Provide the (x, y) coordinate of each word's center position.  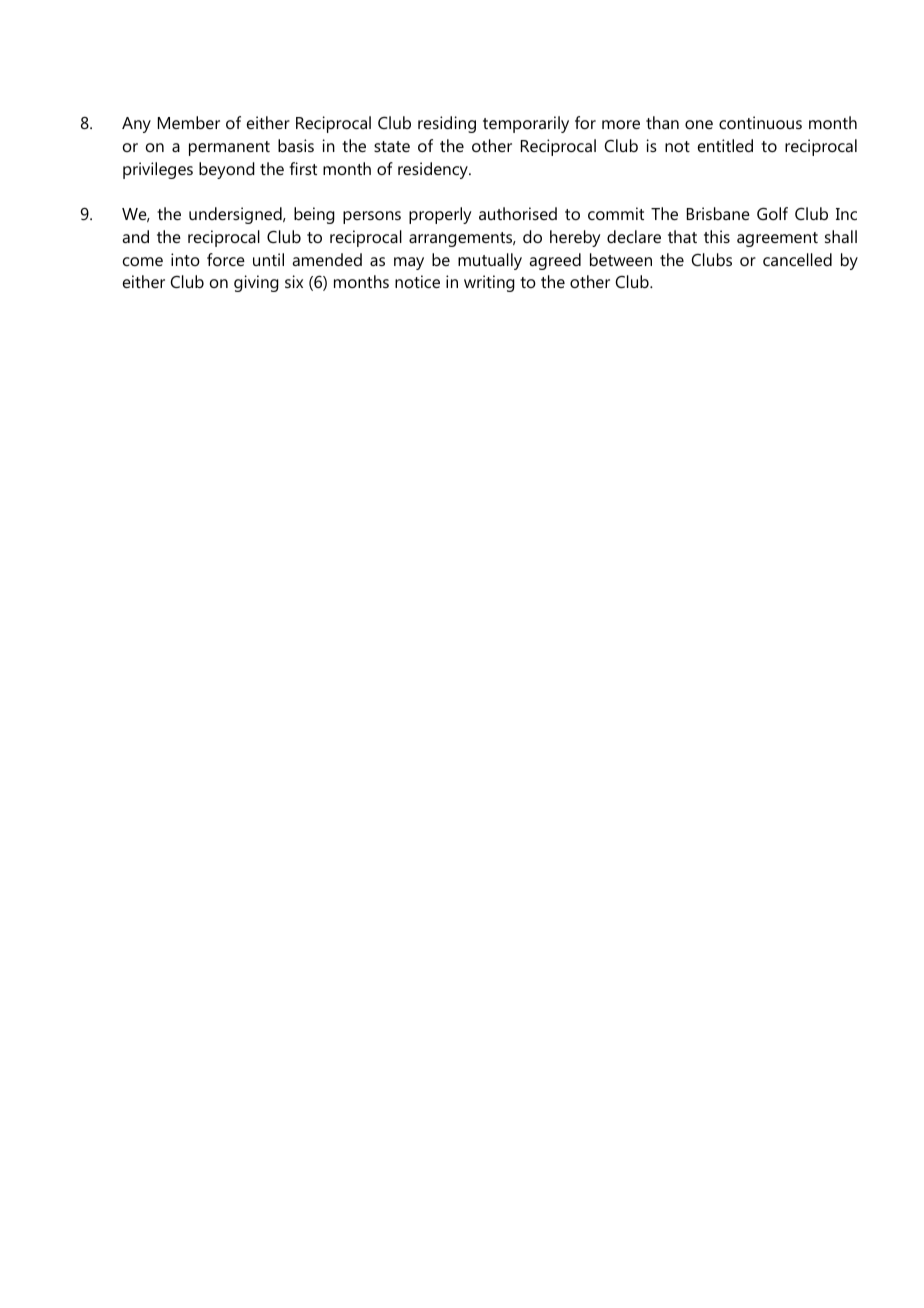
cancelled (797, 259)
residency (434, 170)
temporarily (526, 124)
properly (440, 215)
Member (189, 122)
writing (489, 283)
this (717, 236)
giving (256, 283)
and (135, 236)
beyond (227, 170)
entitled (725, 145)
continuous (760, 122)
